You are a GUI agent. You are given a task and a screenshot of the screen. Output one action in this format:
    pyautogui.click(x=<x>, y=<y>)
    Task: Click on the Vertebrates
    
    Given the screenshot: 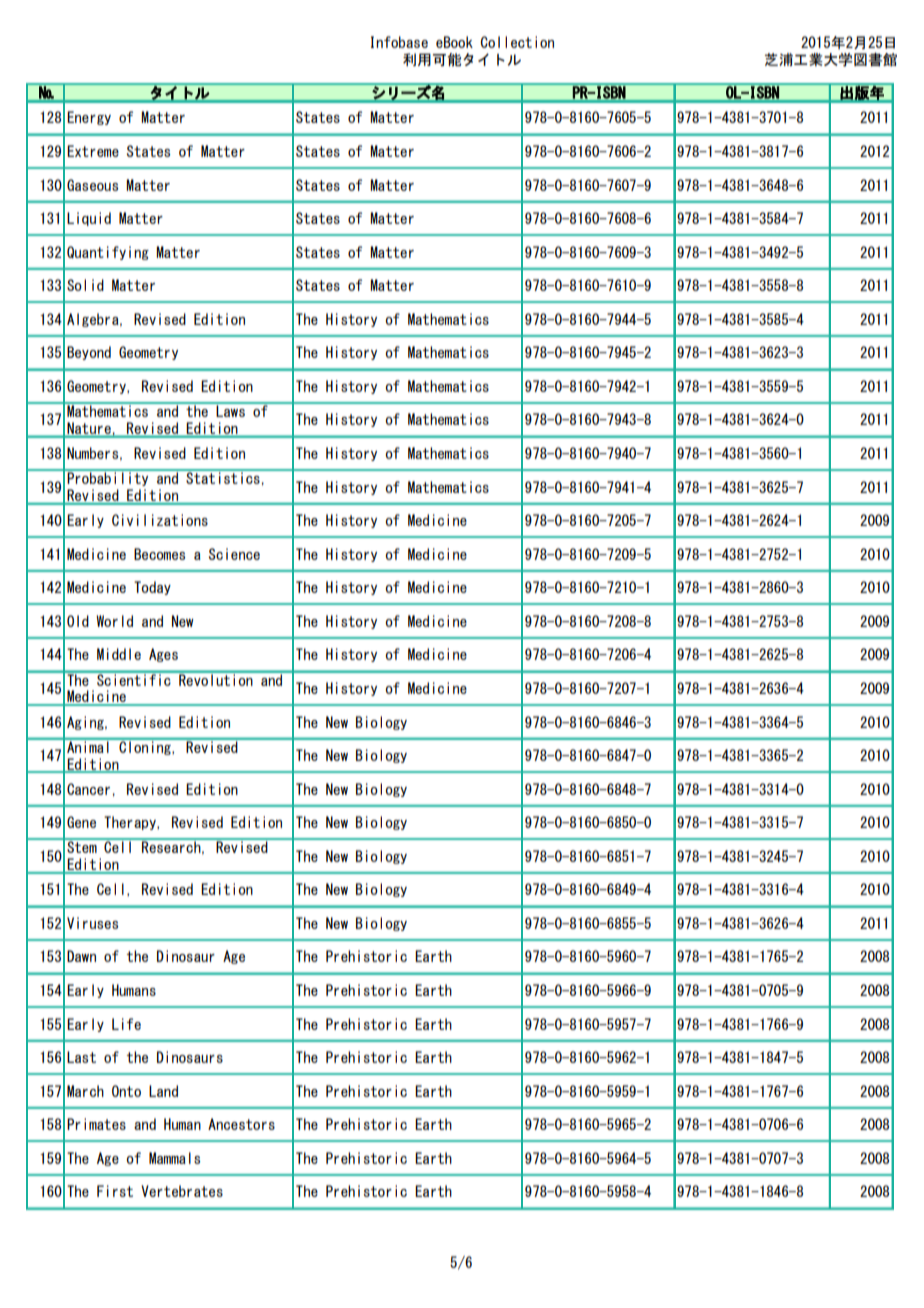 What is the action you would take?
    pyautogui.click(x=182, y=1191)
